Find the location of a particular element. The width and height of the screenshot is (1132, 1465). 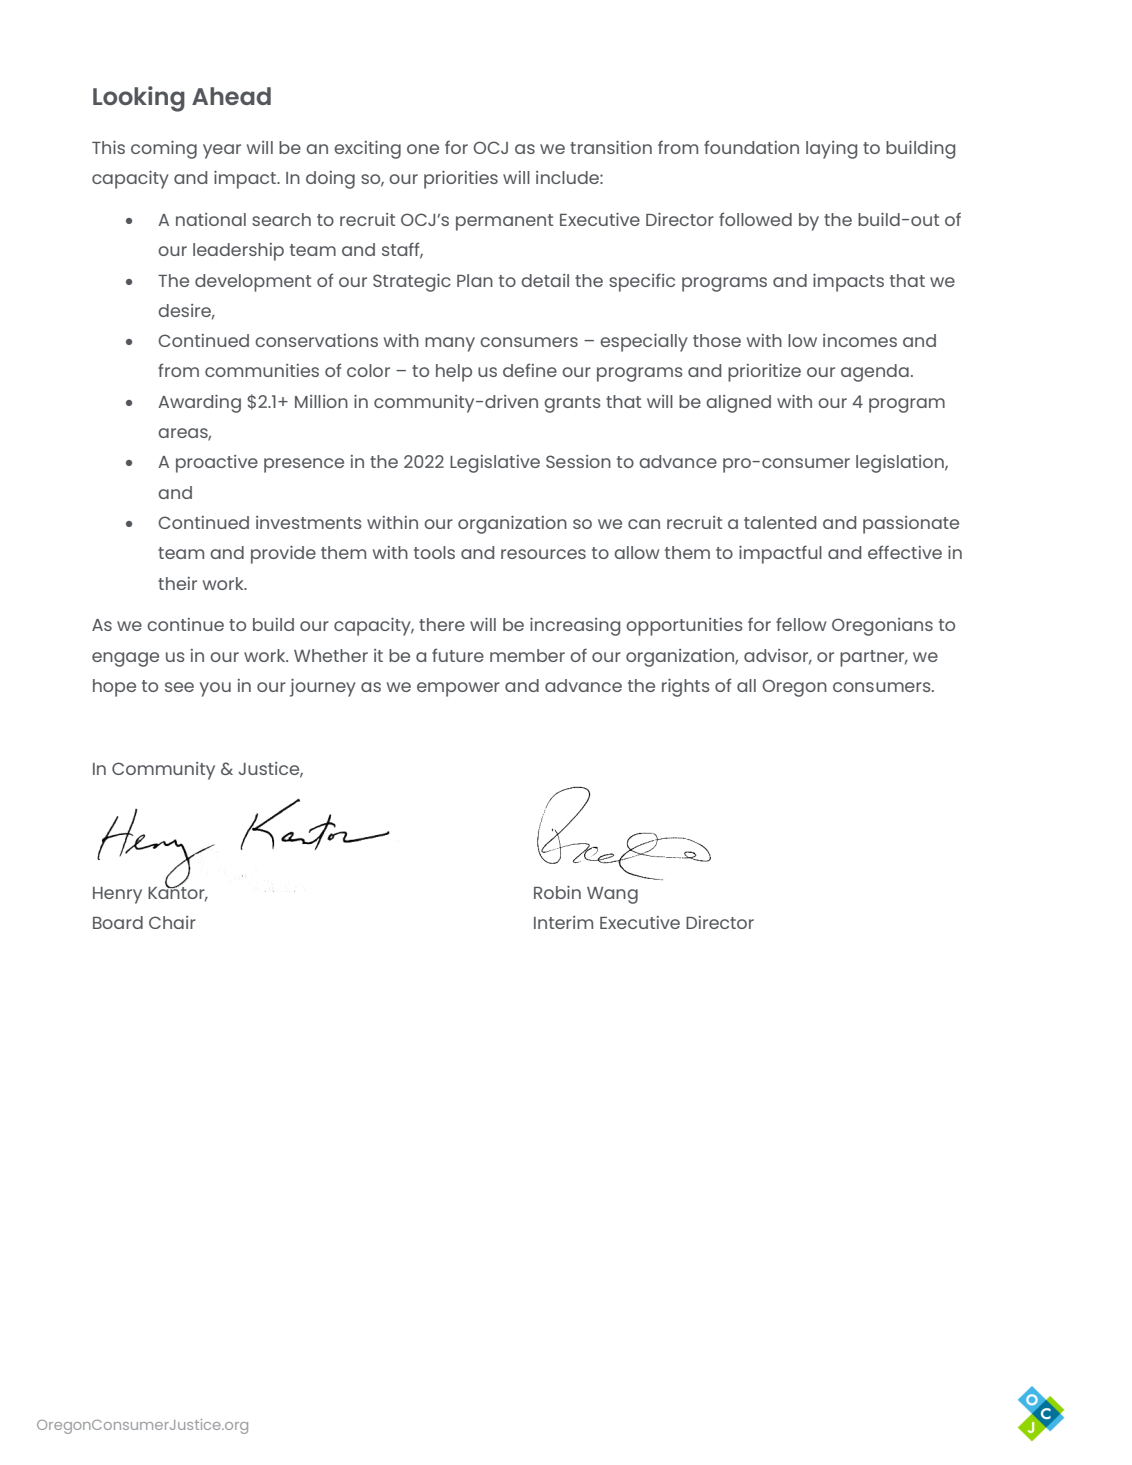

fellow is located at coordinates (801, 624).
